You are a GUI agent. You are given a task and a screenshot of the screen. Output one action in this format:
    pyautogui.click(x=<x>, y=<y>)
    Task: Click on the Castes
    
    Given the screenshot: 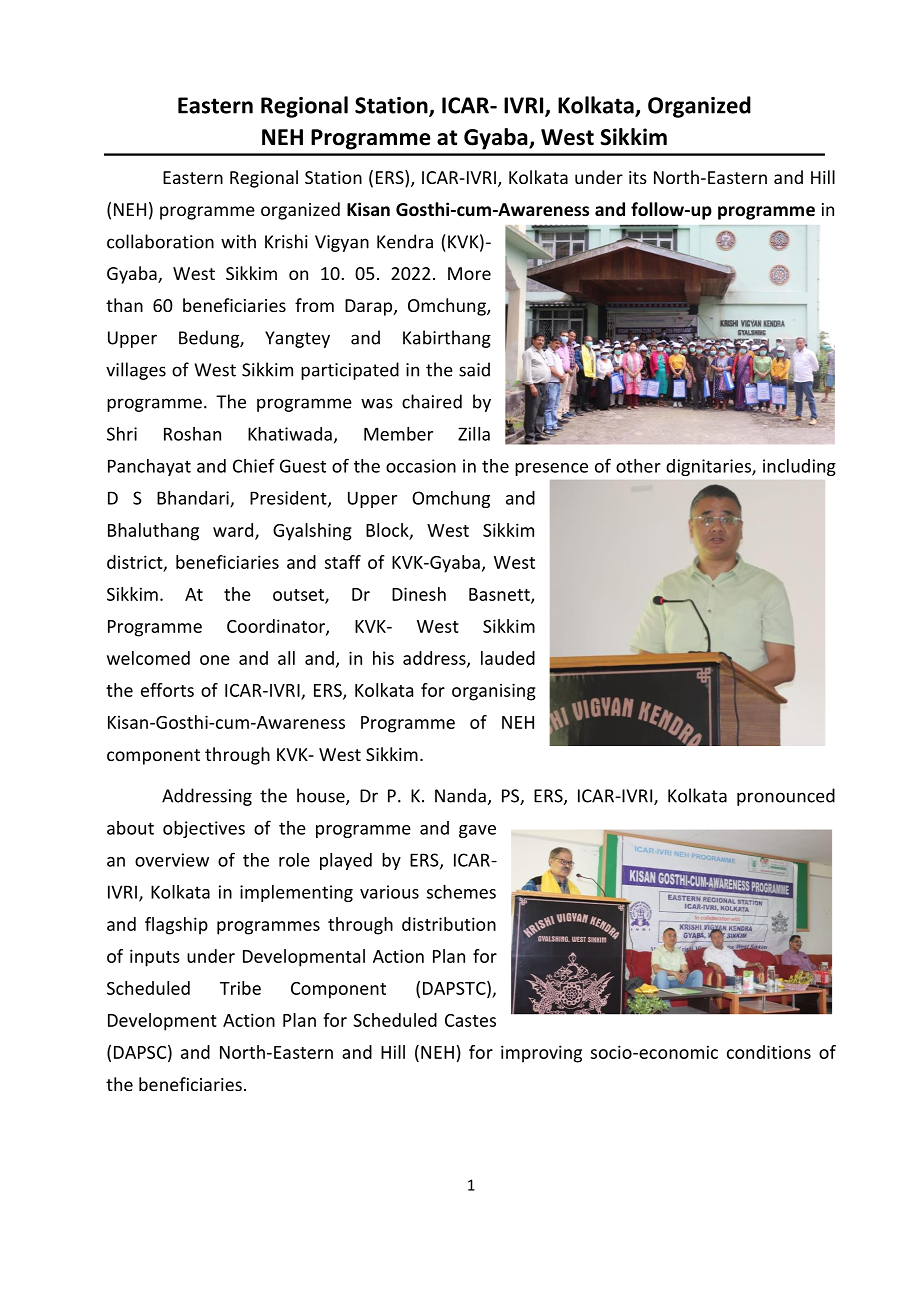 What is the action you would take?
    pyautogui.click(x=470, y=1020)
